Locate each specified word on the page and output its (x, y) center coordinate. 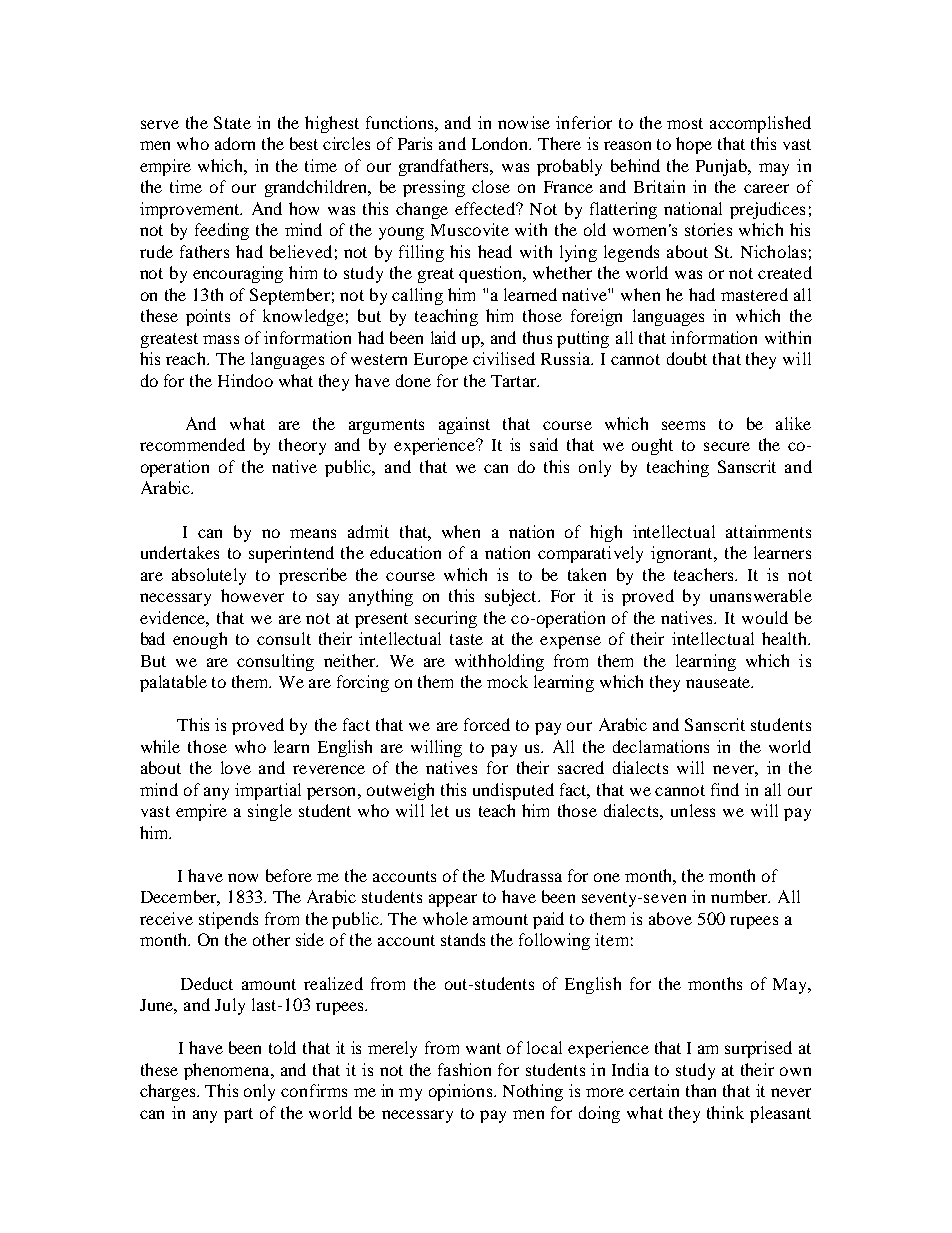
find (725, 789)
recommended (192, 444)
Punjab (723, 167)
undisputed (513, 791)
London (501, 143)
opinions (462, 1092)
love (236, 767)
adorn (235, 143)
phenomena (228, 1071)
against (464, 425)
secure (727, 446)
